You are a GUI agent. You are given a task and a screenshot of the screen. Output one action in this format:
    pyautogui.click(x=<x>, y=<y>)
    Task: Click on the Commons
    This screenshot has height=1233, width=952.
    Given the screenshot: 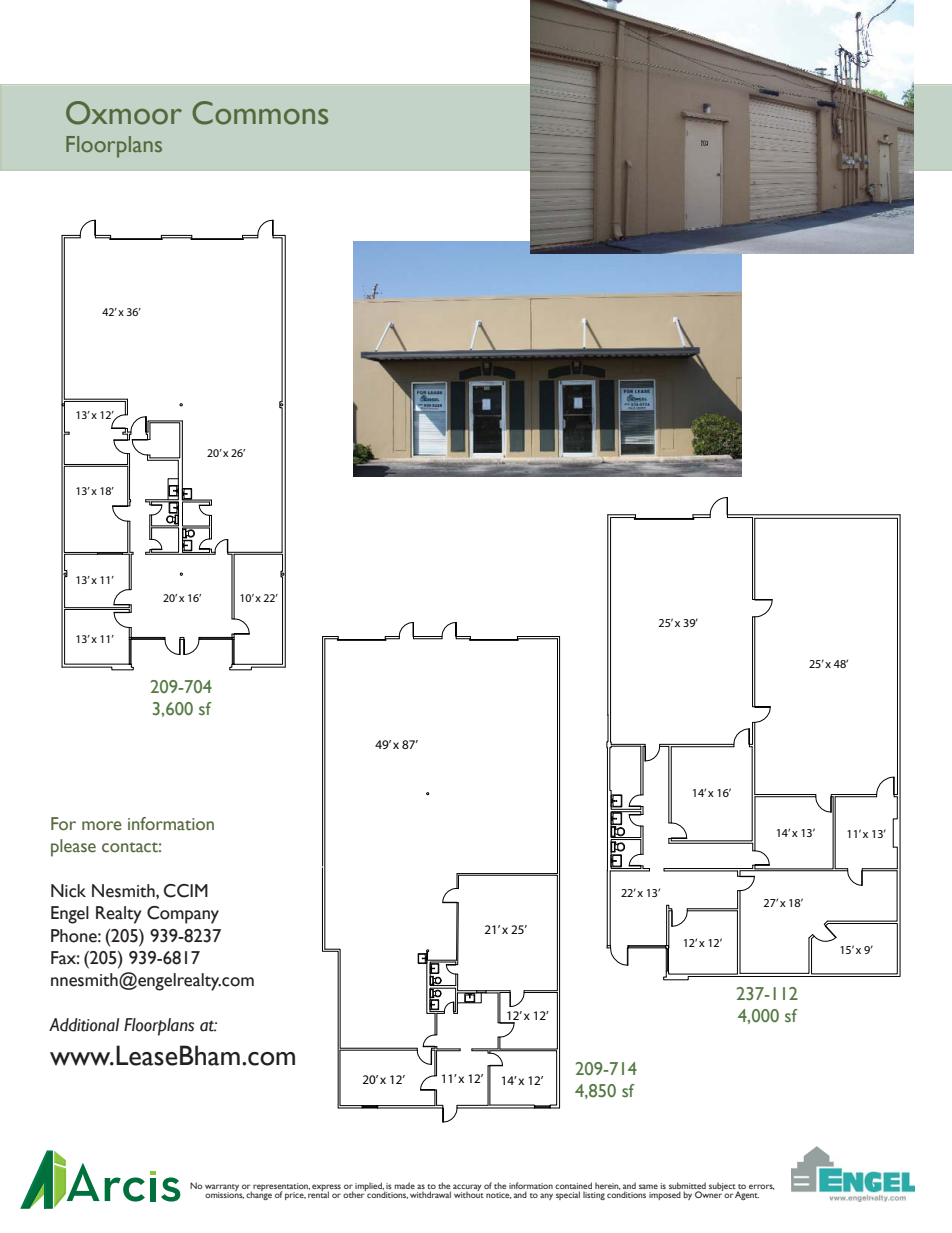 What is the action you would take?
    pyautogui.click(x=260, y=113)
